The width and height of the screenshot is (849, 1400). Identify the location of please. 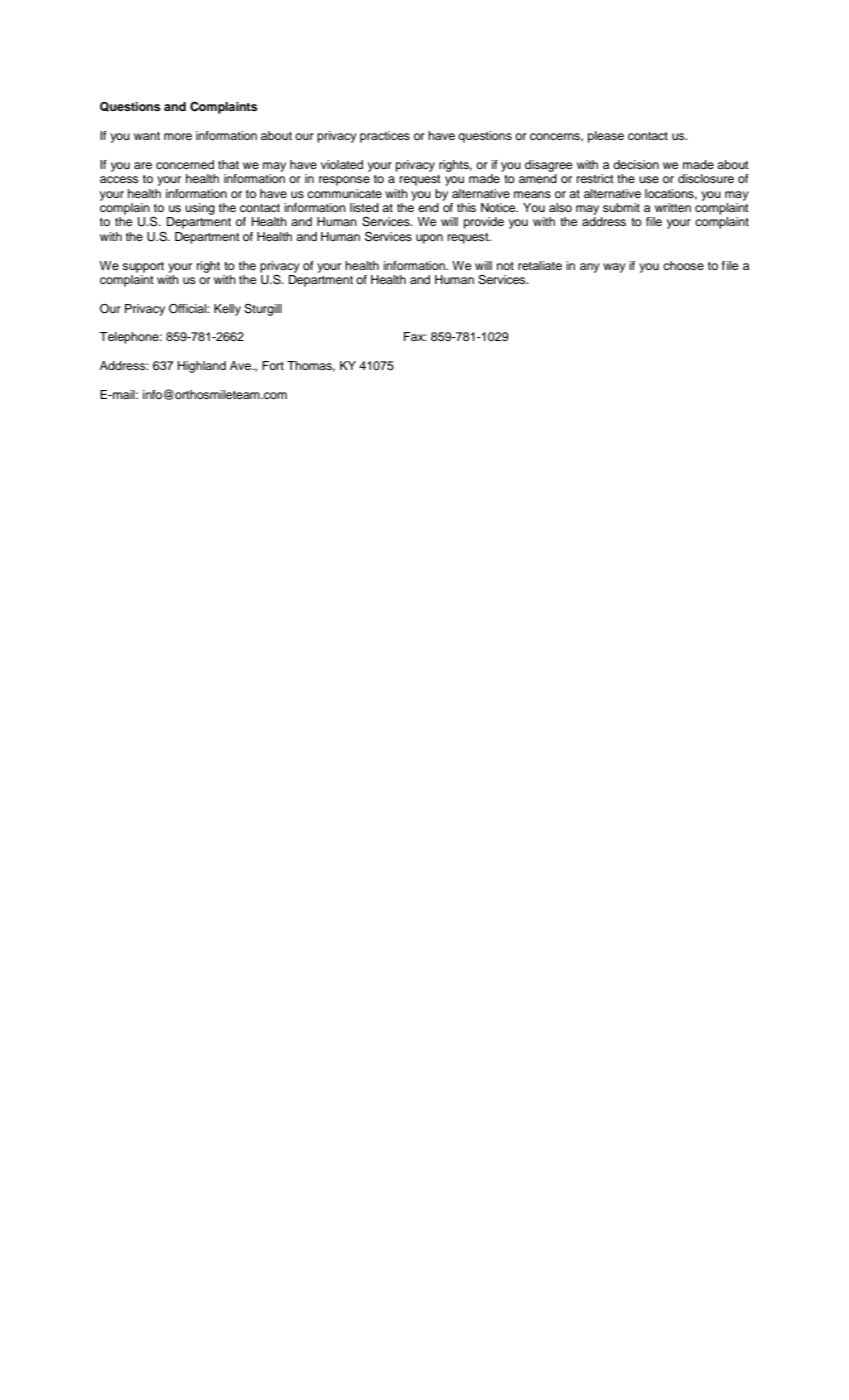
(606, 137).
